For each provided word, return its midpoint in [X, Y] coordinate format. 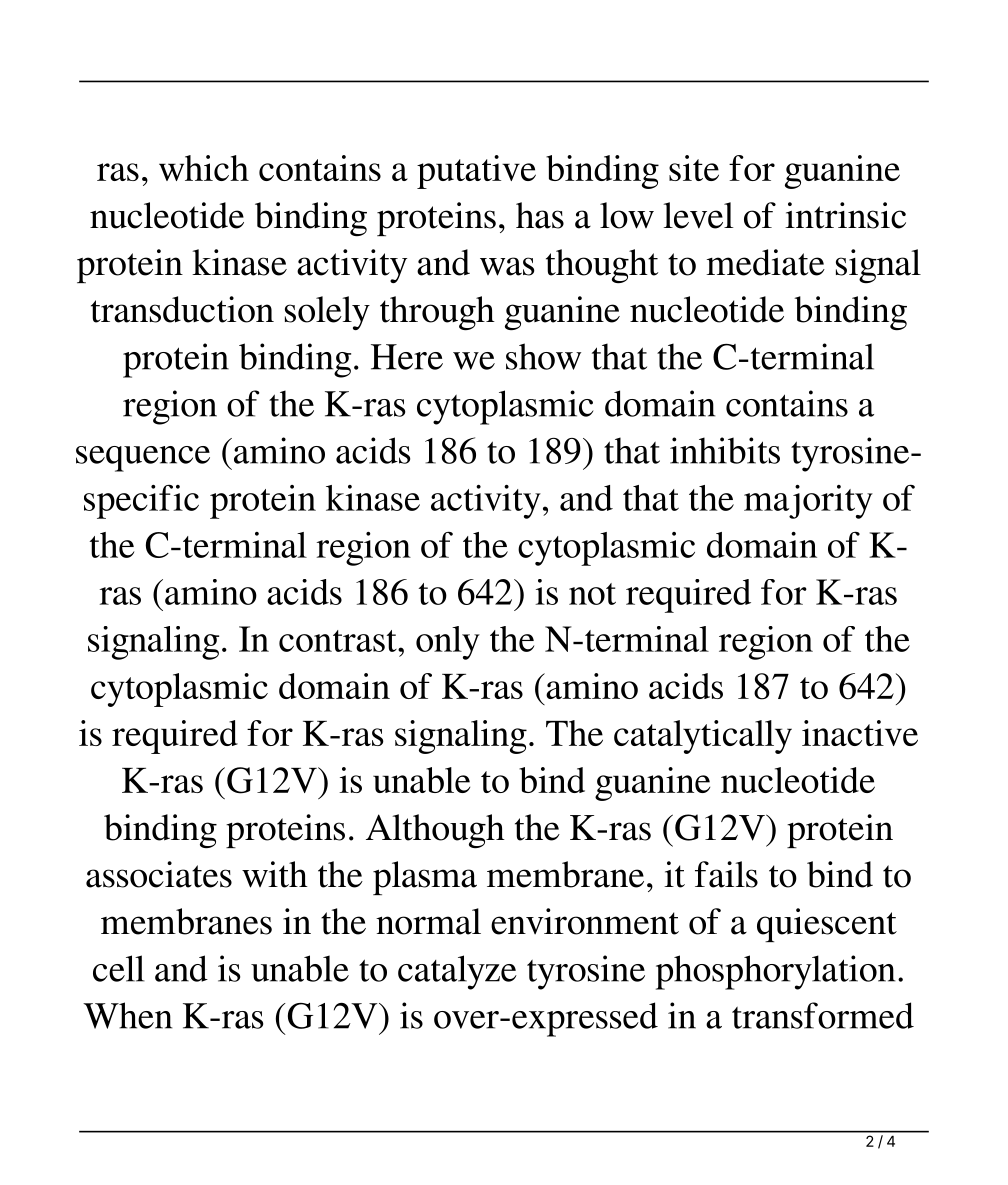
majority [808, 502]
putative [476, 172]
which [204, 168]
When [127, 1015]
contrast [339, 641]
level [698, 215]
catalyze [457, 972]
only [448, 643]
